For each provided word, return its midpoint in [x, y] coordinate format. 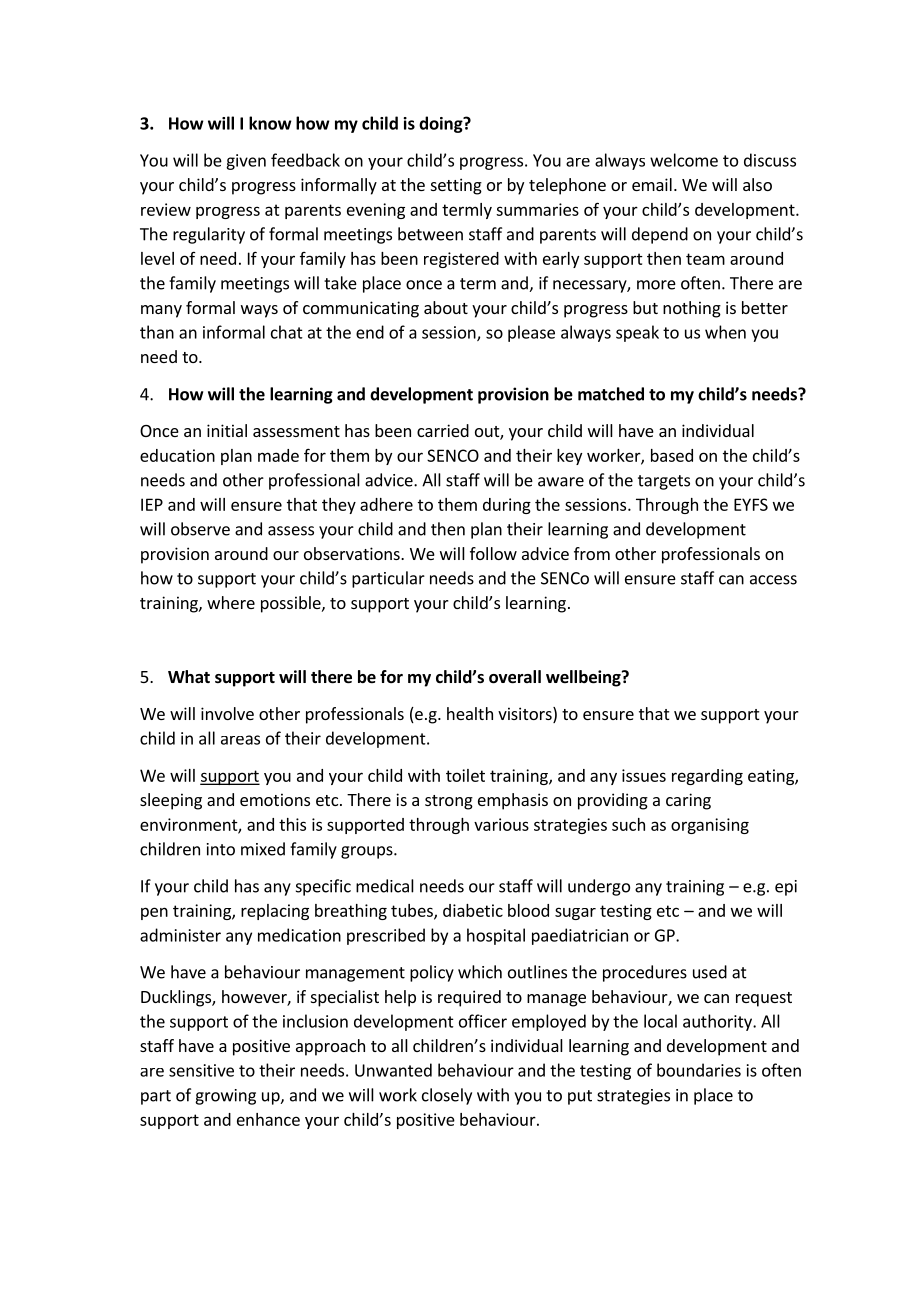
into [221, 849]
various [501, 824]
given [246, 162]
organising [710, 826]
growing [225, 1097]
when [725, 332]
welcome [684, 160]
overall [515, 677]
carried [443, 430]
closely [447, 1096]
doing [442, 124]
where [231, 602]
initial [227, 430]
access [773, 580]
